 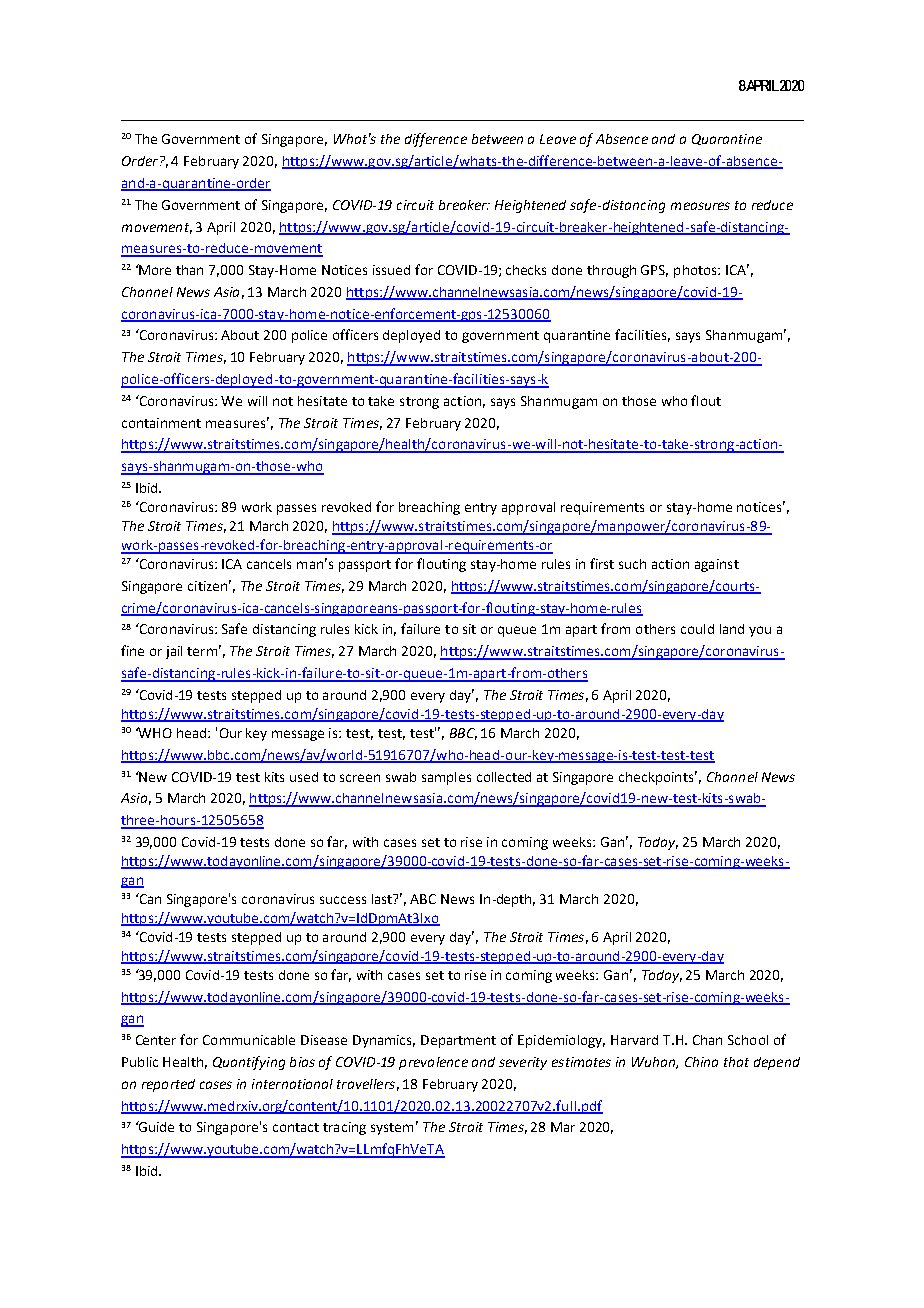 What do you see at coordinates (433, 1063) in the screenshot?
I see `prevalence` at bounding box center [433, 1063].
